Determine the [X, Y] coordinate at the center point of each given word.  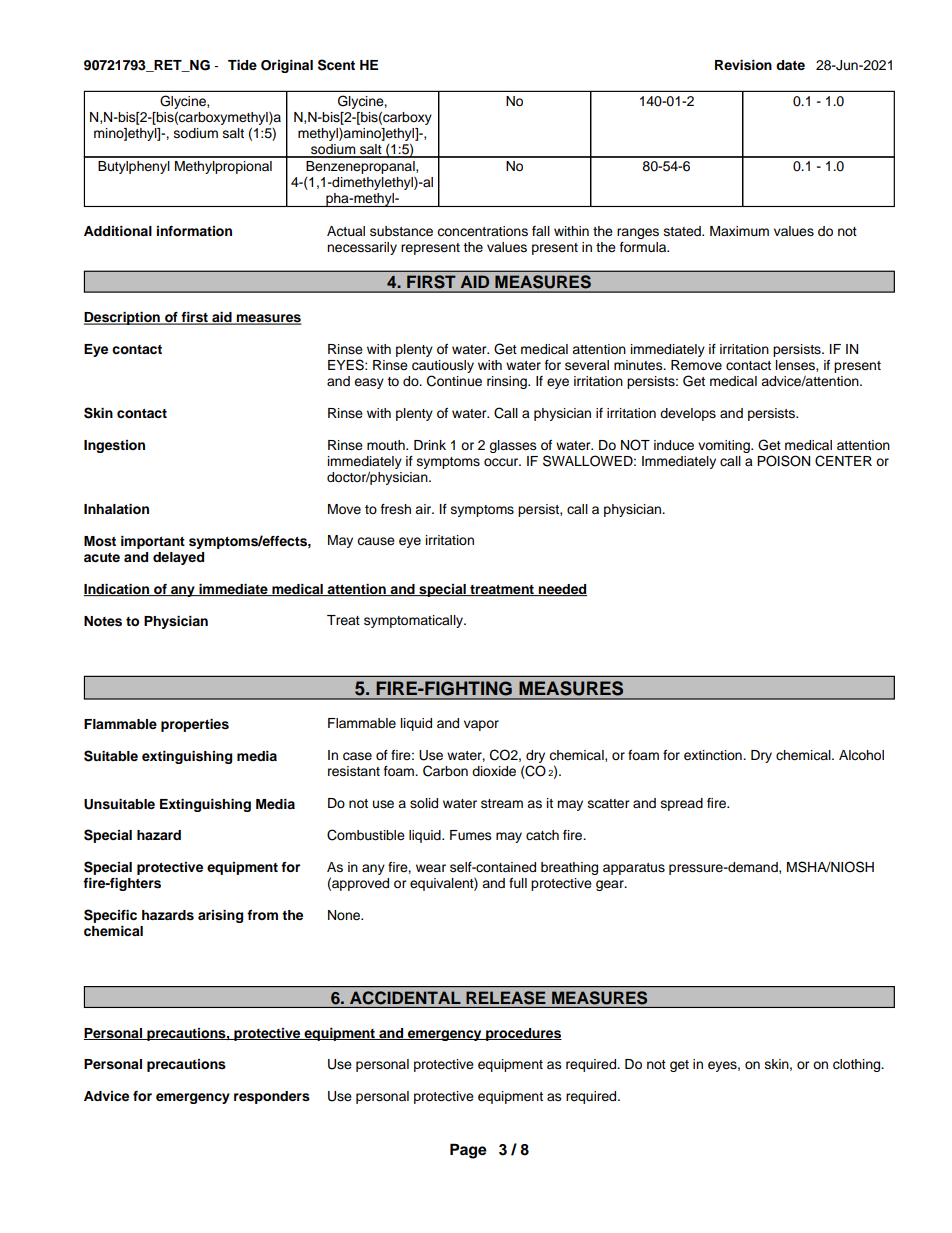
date [790, 65]
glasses [513, 446]
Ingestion [114, 446]
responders [272, 1097]
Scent [336, 65]
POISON [783, 461]
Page [468, 1151]
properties [195, 725]
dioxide [494, 771]
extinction [714, 755]
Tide [242, 65]
